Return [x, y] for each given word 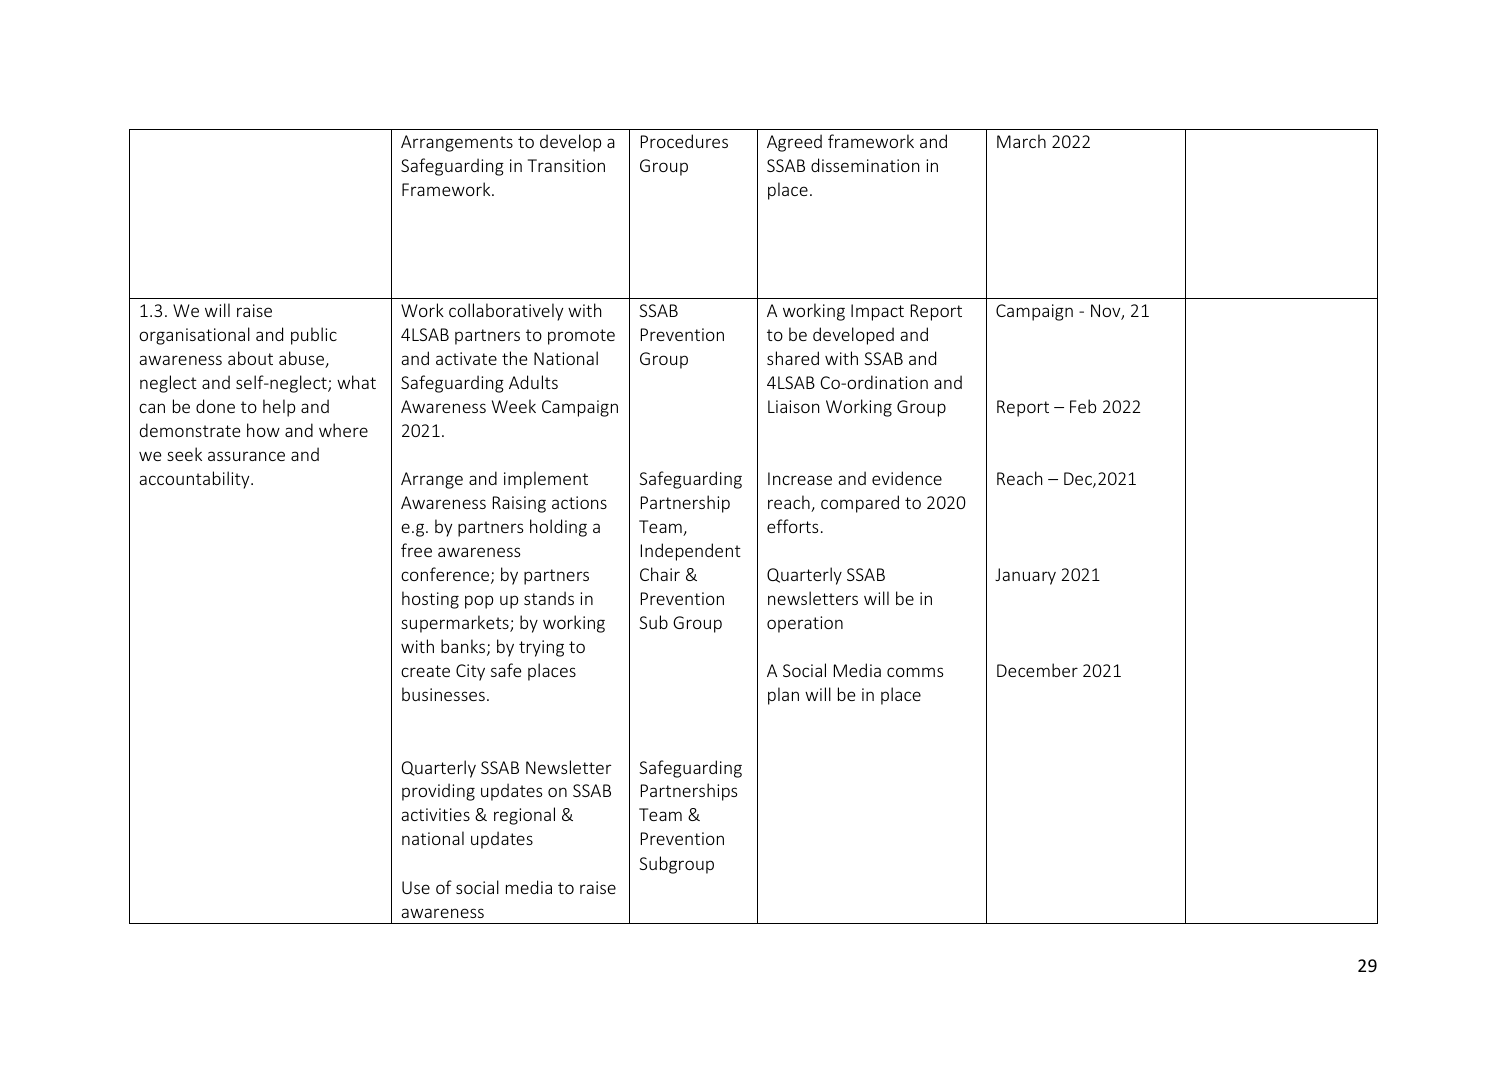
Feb [1083, 406]
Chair [660, 574]
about [250, 358]
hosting [430, 600]
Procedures [684, 141]
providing [438, 792]
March [1021, 141]
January [1025, 576]
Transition [566, 165]
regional [524, 816]
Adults [533, 382]
